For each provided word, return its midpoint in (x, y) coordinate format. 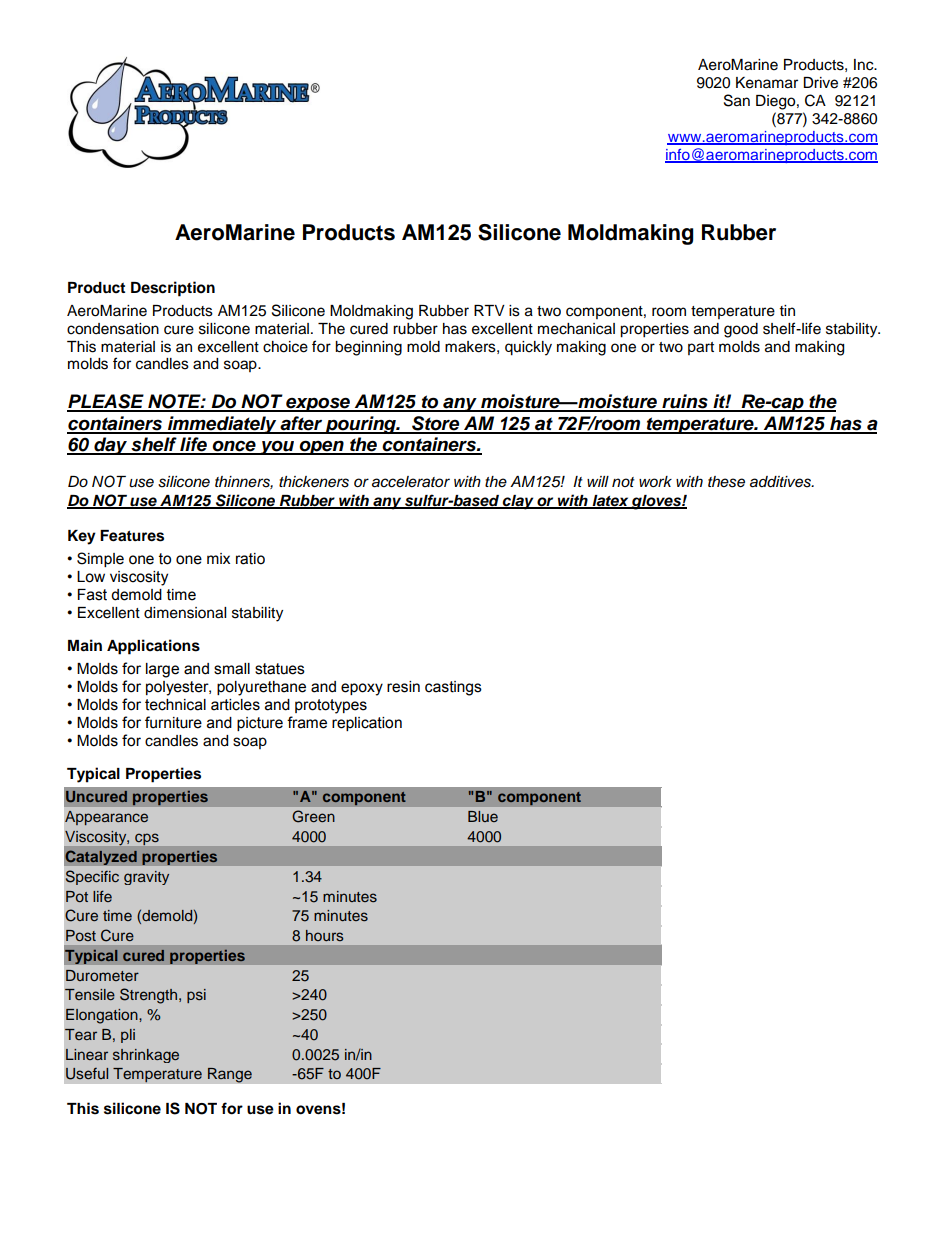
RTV (489, 310)
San (737, 100)
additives (781, 482)
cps (147, 839)
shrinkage (146, 1056)
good (741, 330)
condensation (113, 329)
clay (518, 502)
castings (453, 688)
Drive (820, 83)
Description (173, 289)
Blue (483, 816)
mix (218, 558)
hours (325, 935)
